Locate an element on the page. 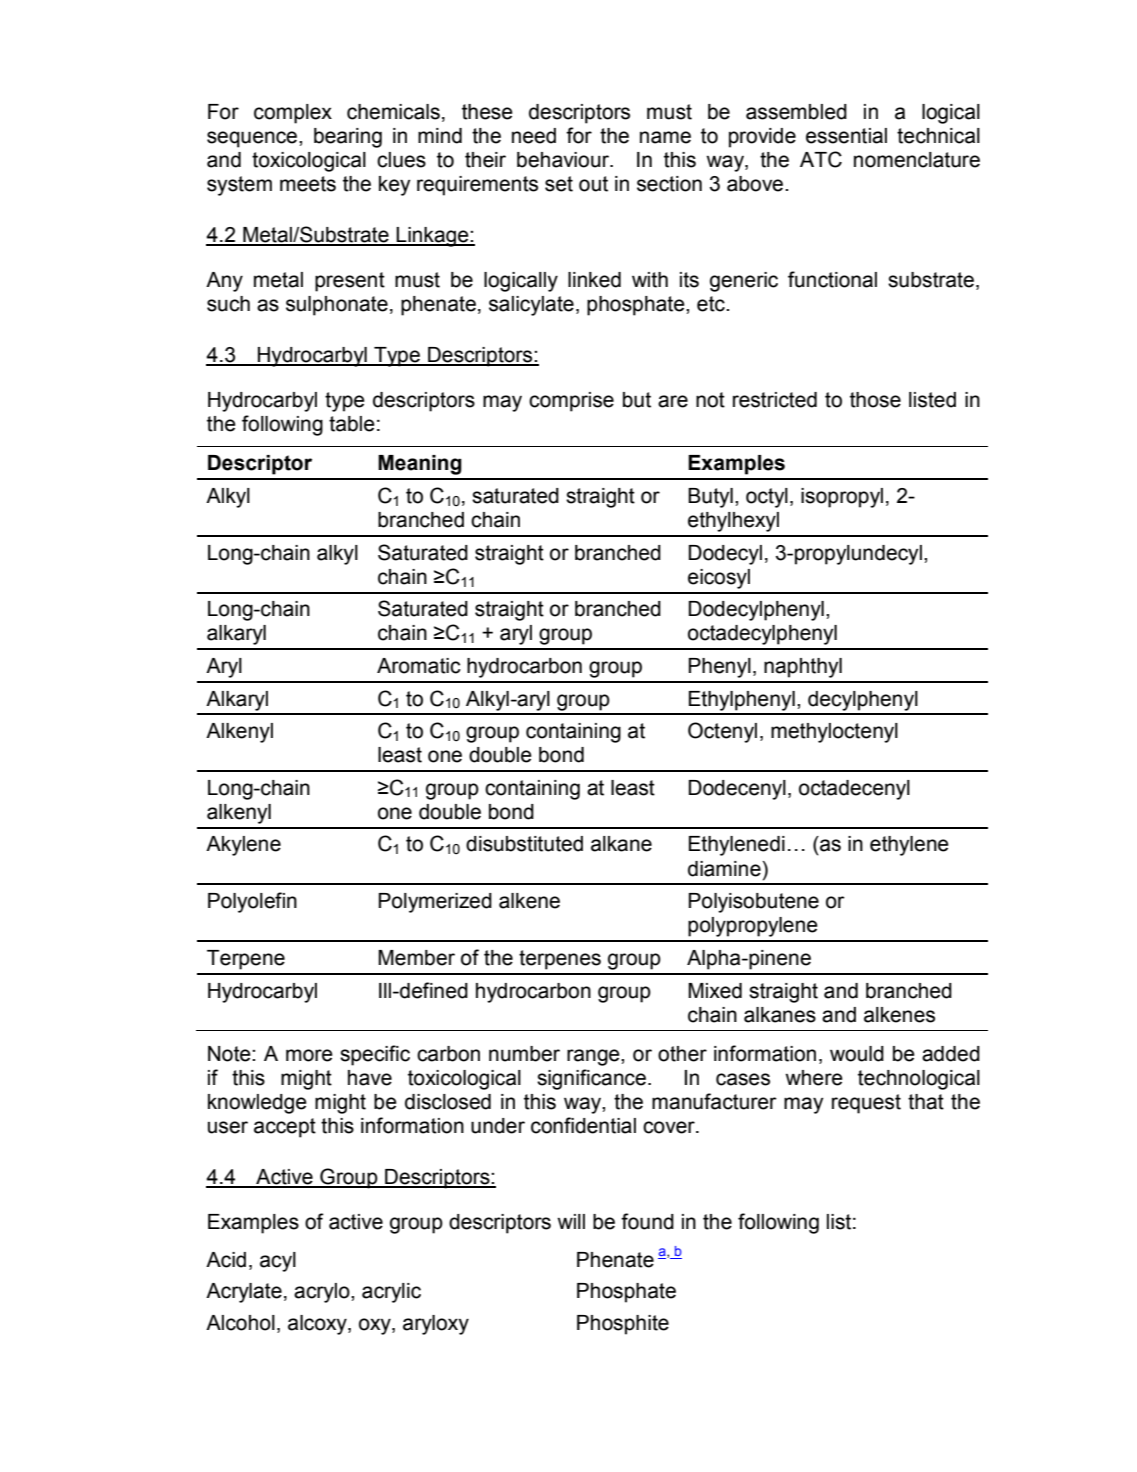 The height and width of the document is (1472, 1137). essential is located at coordinates (846, 136).
